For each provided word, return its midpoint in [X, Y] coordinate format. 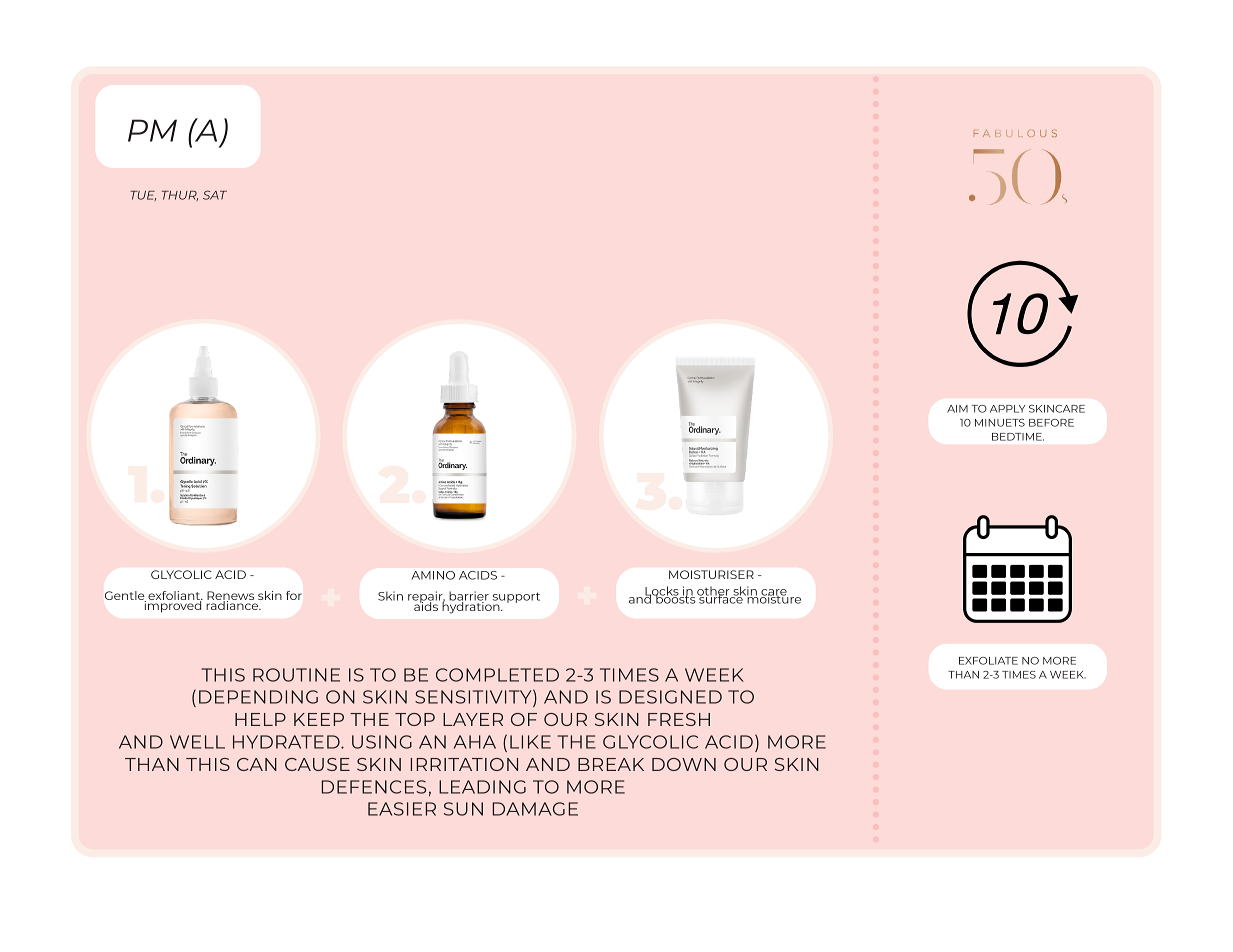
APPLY [1007, 409]
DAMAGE [535, 809]
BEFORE [1051, 423]
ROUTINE [296, 675]
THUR [180, 196]
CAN [257, 764]
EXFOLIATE [988, 661]
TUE [143, 196]
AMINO [433, 575]
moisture [773, 598]
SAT [215, 195]
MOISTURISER [711, 574]
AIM [957, 409]
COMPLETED [497, 675]
